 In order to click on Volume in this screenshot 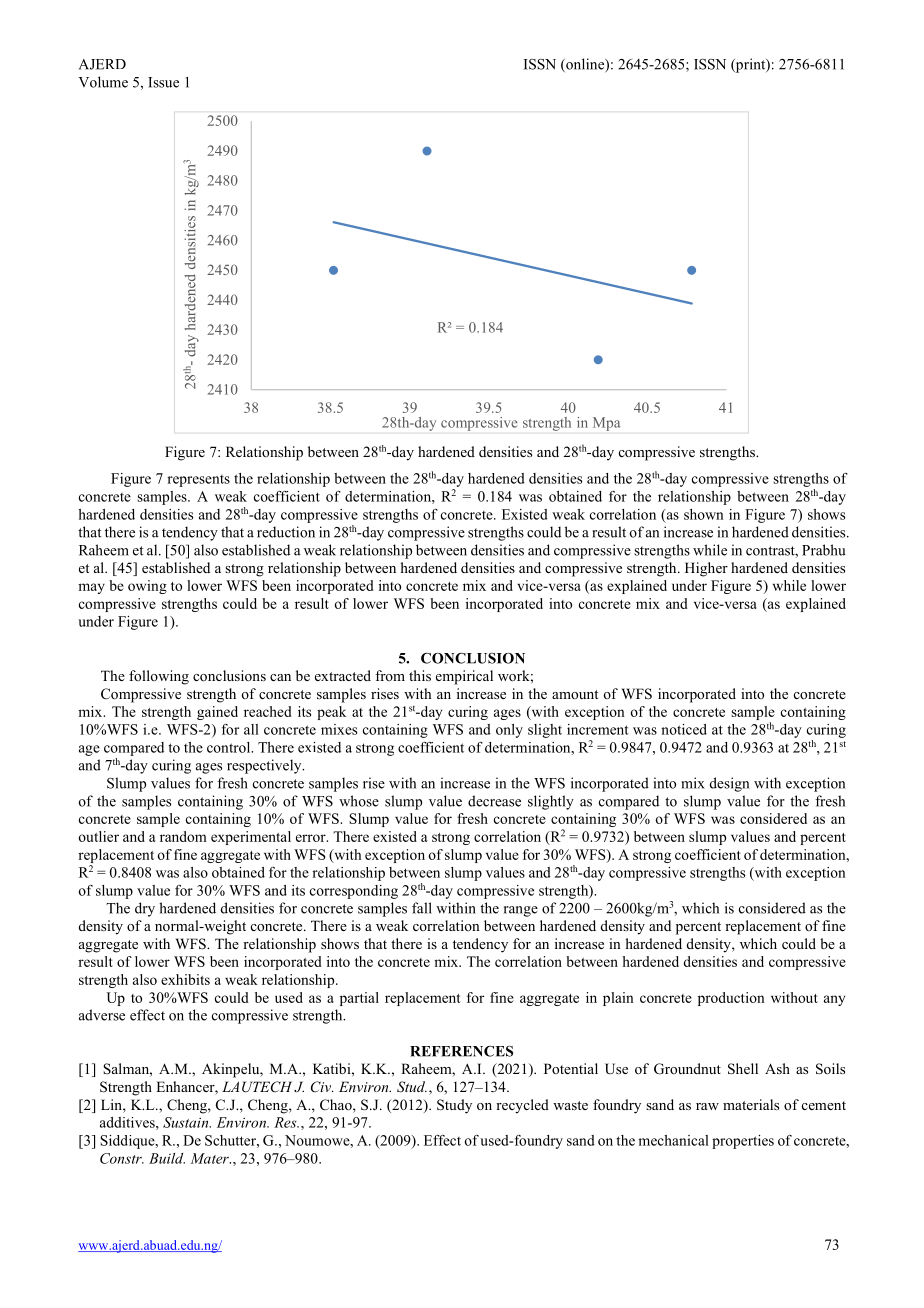, I will do `click(103, 82)`.
